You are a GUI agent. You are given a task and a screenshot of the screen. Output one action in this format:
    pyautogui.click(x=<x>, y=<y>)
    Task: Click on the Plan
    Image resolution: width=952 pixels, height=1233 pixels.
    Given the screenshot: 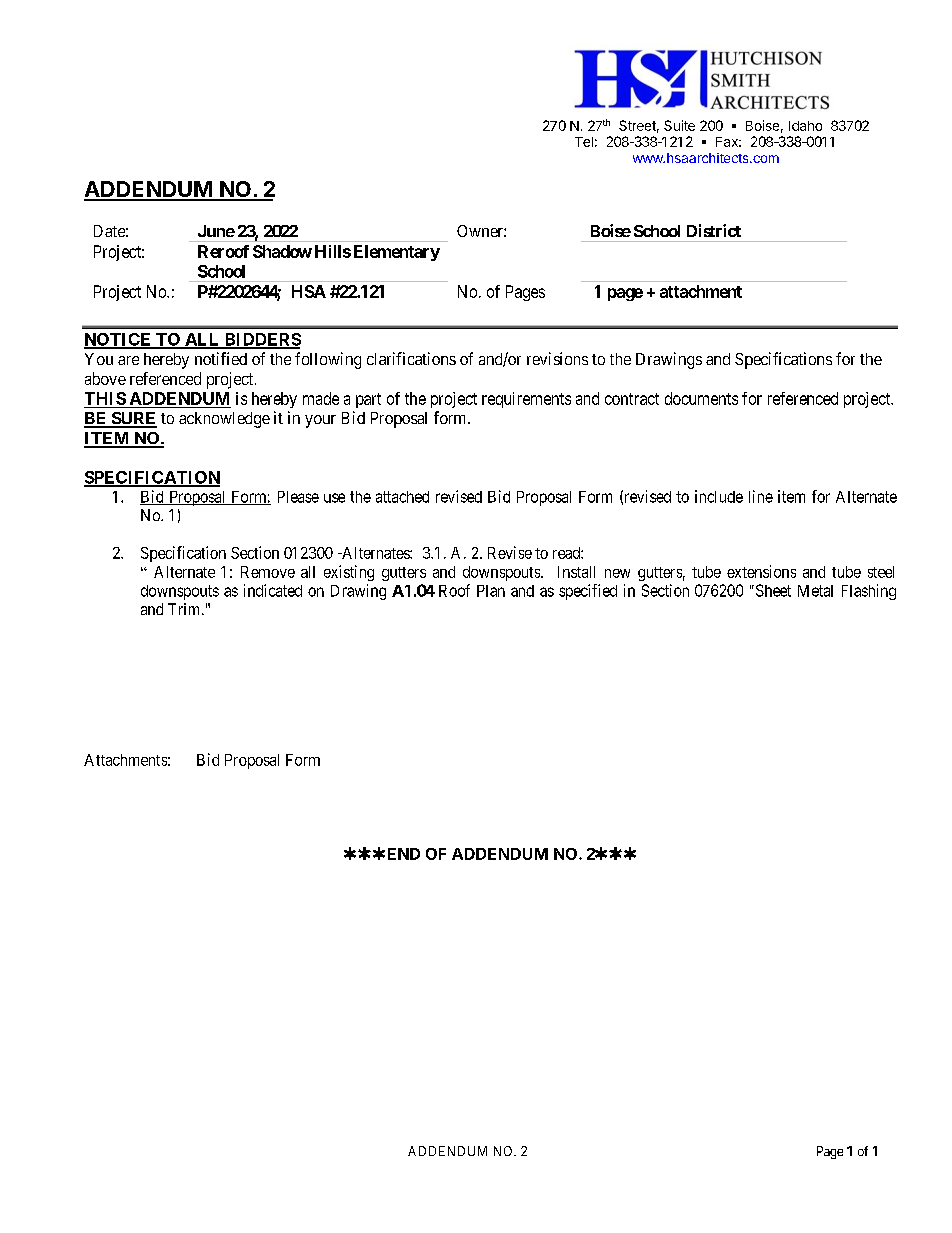 What is the action you would take?
    pyautogui.click(x=491, y=591)
